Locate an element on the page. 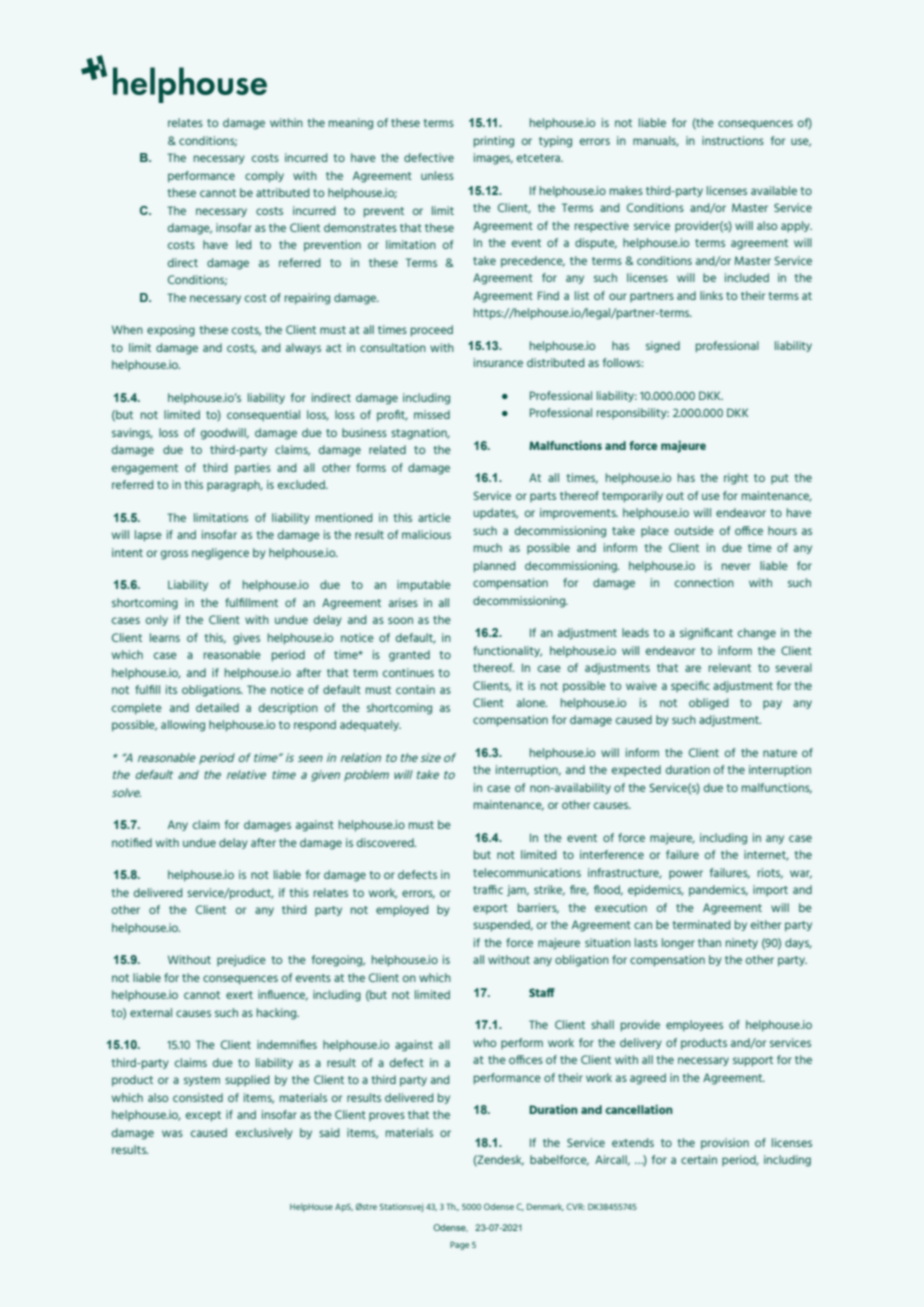 The width and height of the document is (924, 1307). export is located at coordinates (490, 909).
